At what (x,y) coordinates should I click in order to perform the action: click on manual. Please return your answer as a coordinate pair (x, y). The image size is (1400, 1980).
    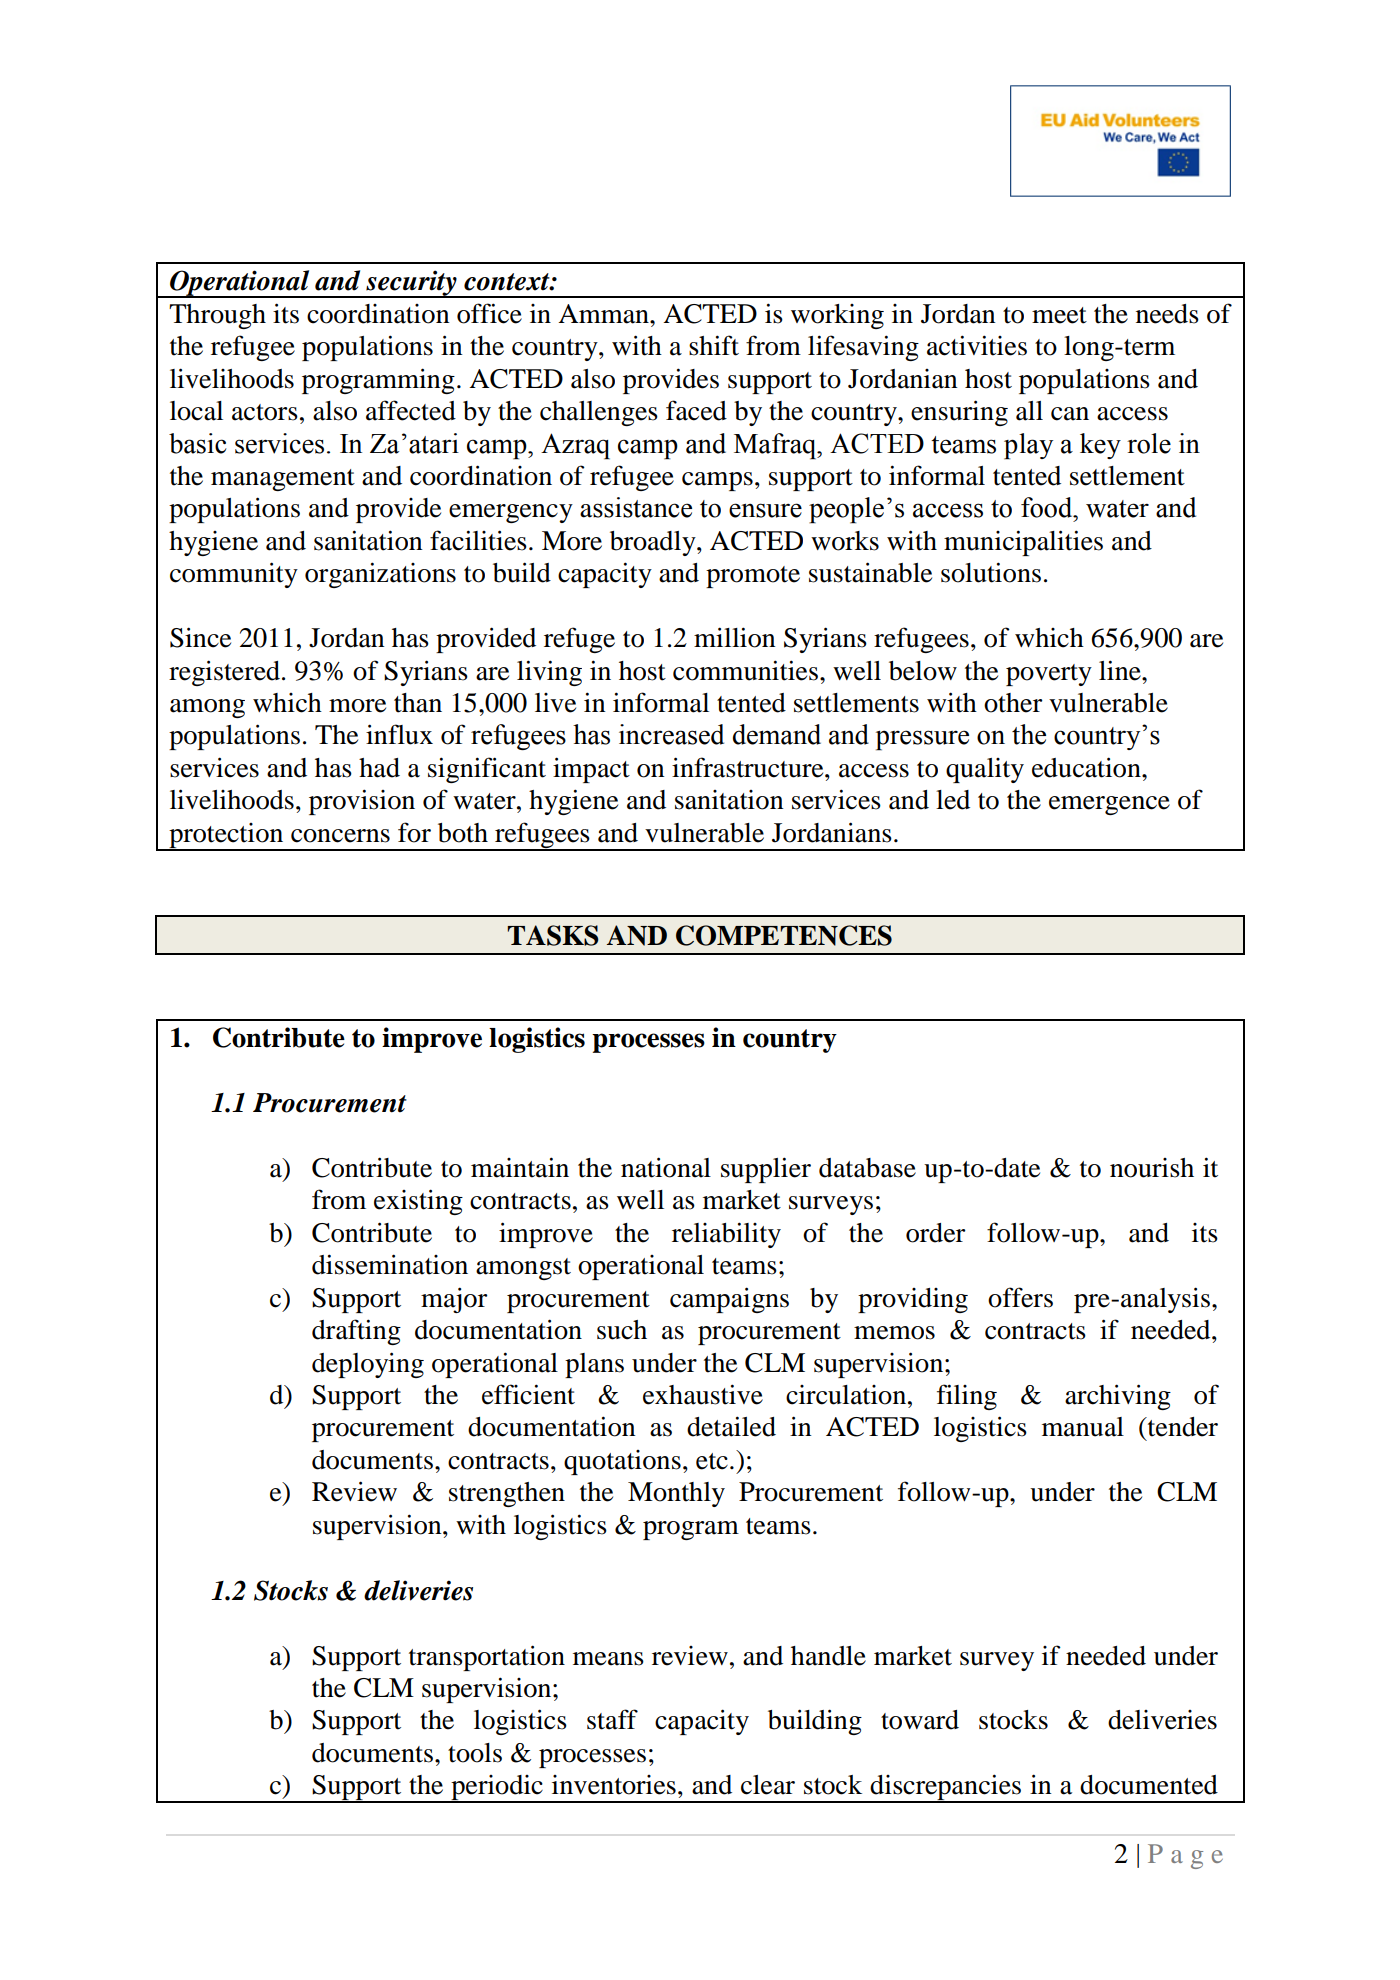
    Looking at the image, I should click on (1083, 1427).
